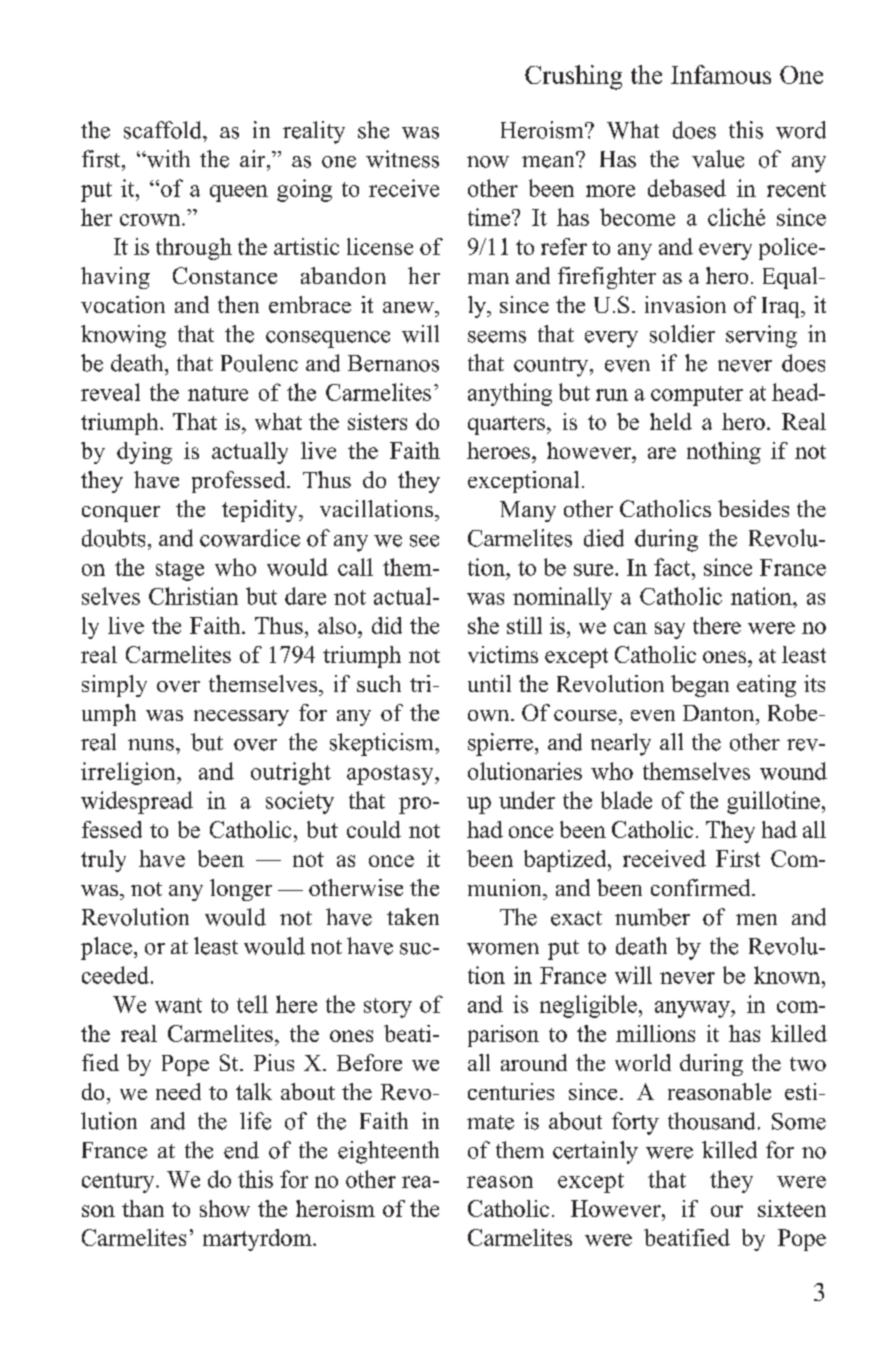  I want to click on longer, so click(241, 890).
